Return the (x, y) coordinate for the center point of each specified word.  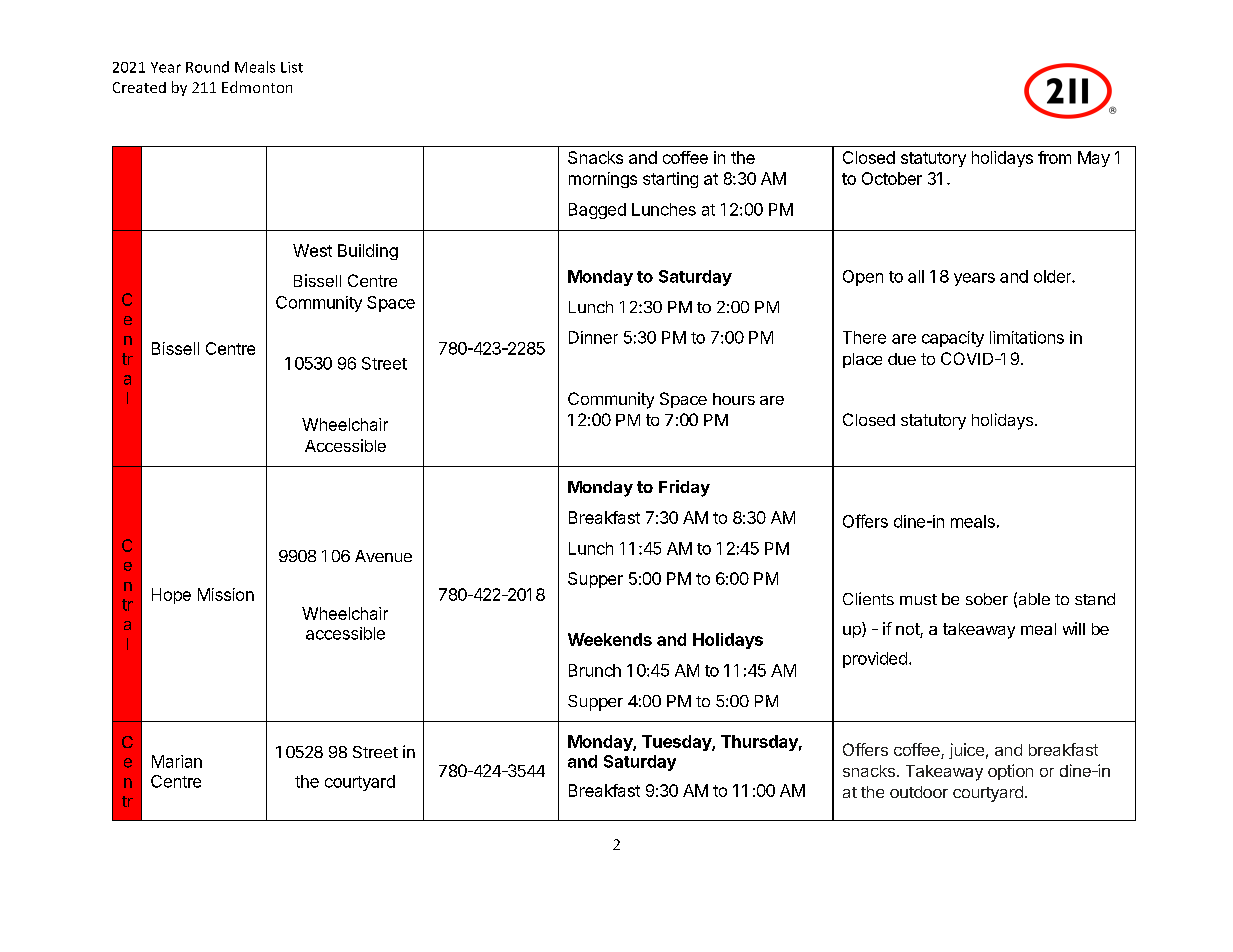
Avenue (383, 556)
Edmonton (257, 87)
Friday (684, 488)
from (1054, 157)
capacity (953, 339)
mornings (603, 180)
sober (987, 599)
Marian (177, 761)
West (312, 250)
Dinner (593, 337)
